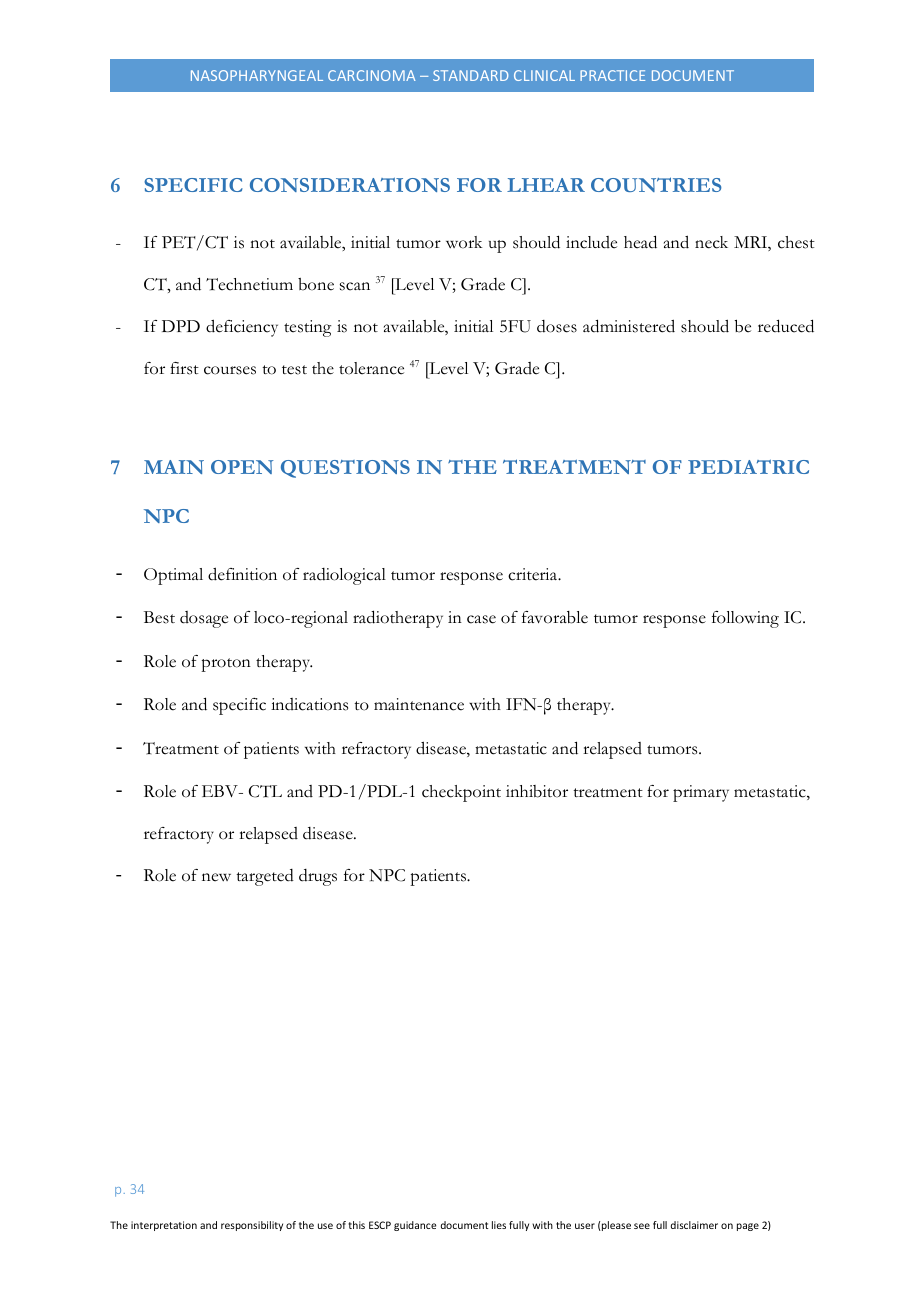  What do you see at coordinates (257, 75) in the image?
I see `NASOPHARYNGEAL` at bounding box center [257, 75].
